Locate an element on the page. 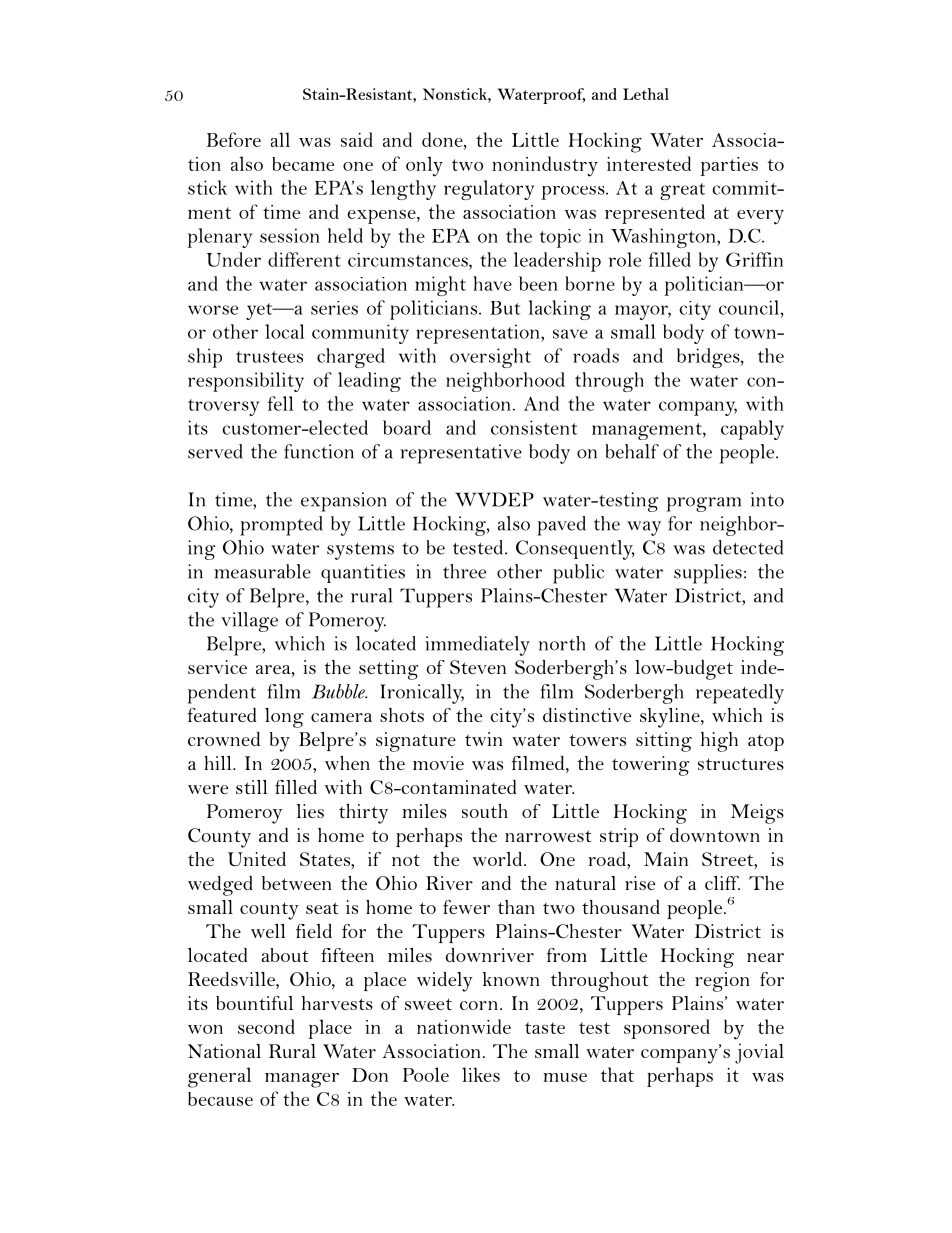 This page has width=952, height=1233. long is located at coordinates (284, 718).
